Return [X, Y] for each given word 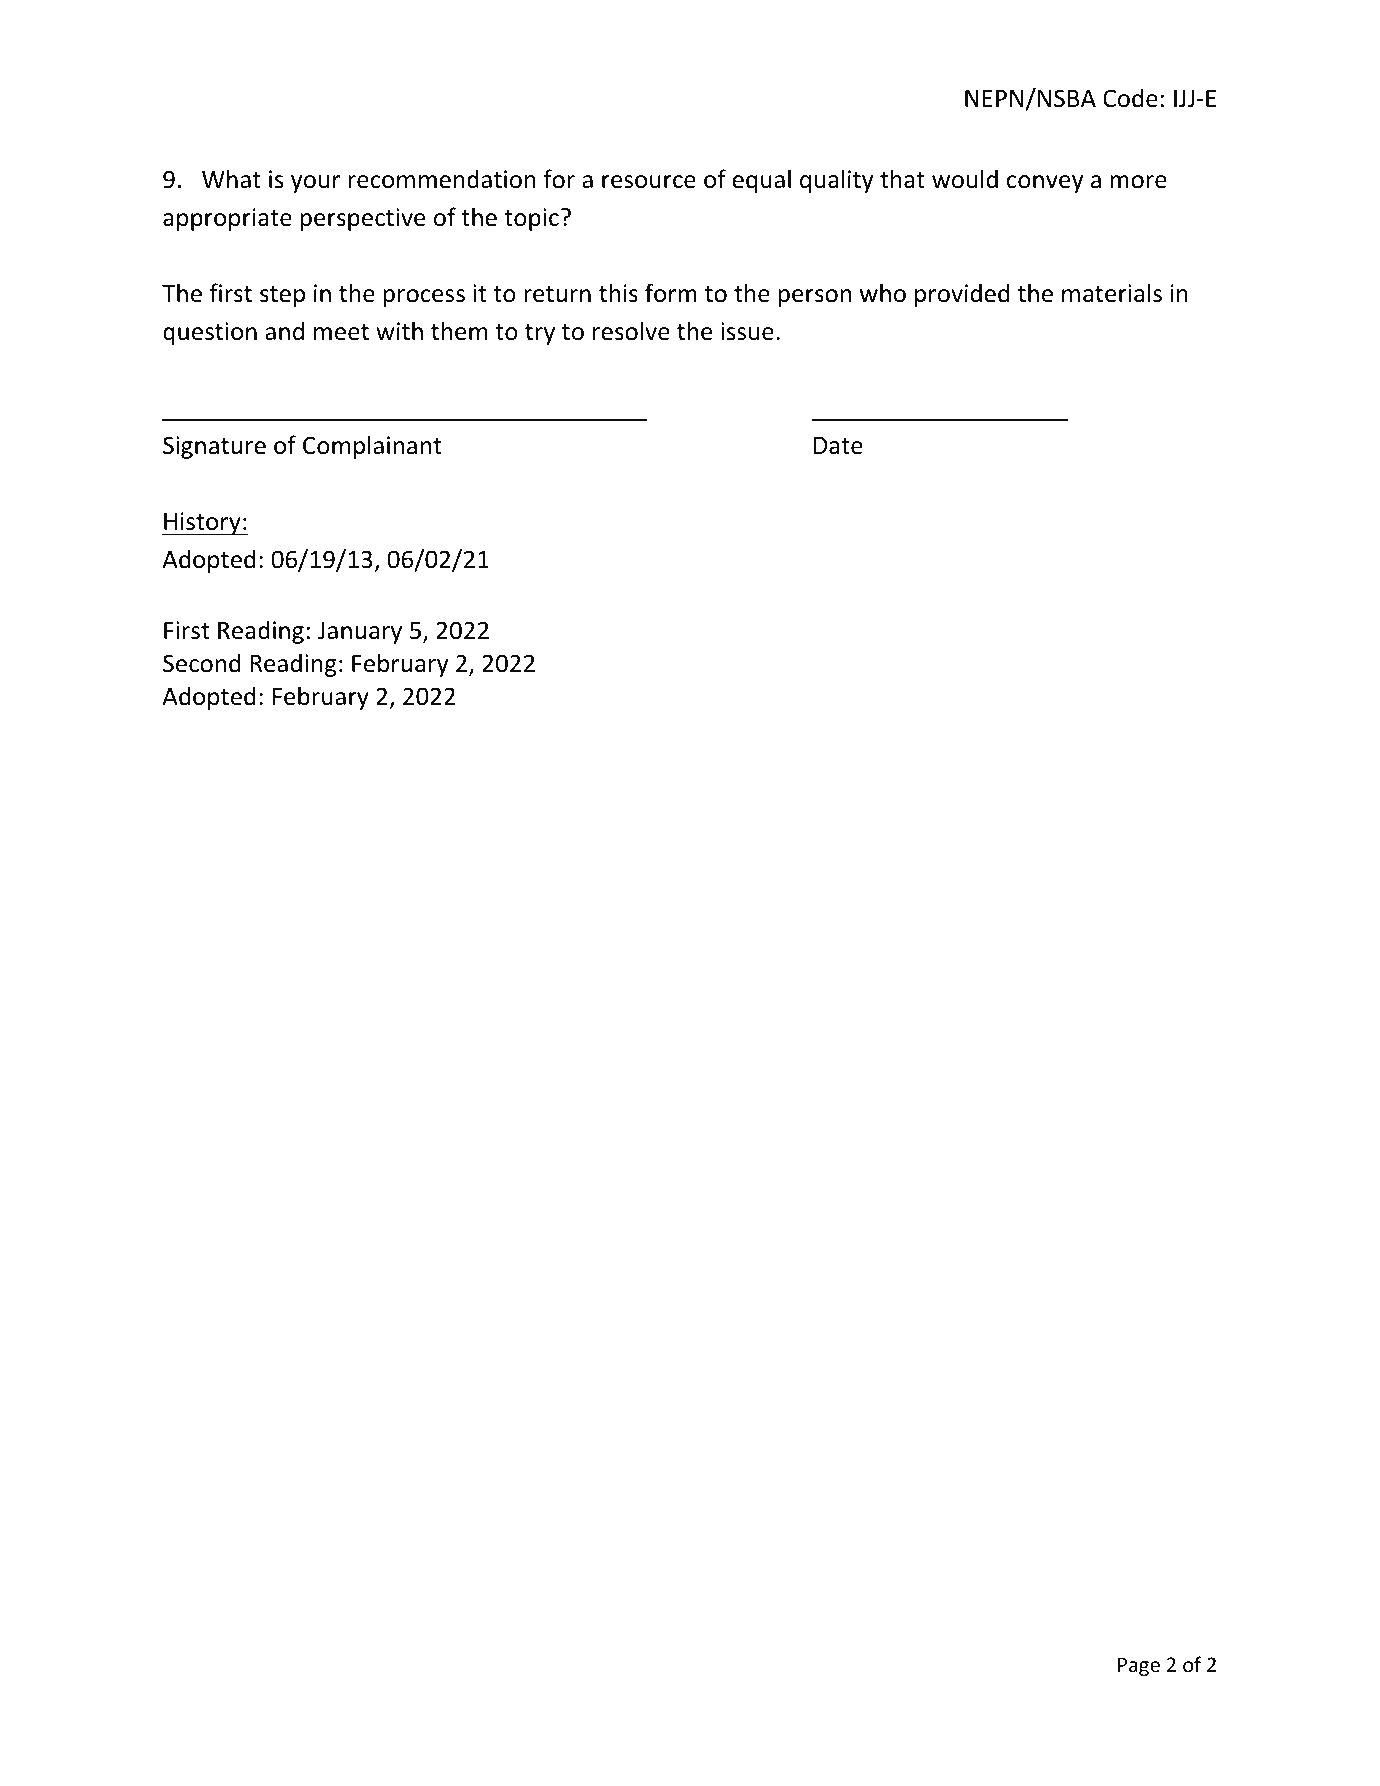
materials [1112, 293]
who [883, 293]
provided [962, 295]
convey [1045, 184]
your [316, 184]
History [202, 523]
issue [747, 331]
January [360, 633]
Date [838, 446]
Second [202, 663]
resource [649, 182]
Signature [214, 447]
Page [1139, 1666]
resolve [631, 331]
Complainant [372, 447]
